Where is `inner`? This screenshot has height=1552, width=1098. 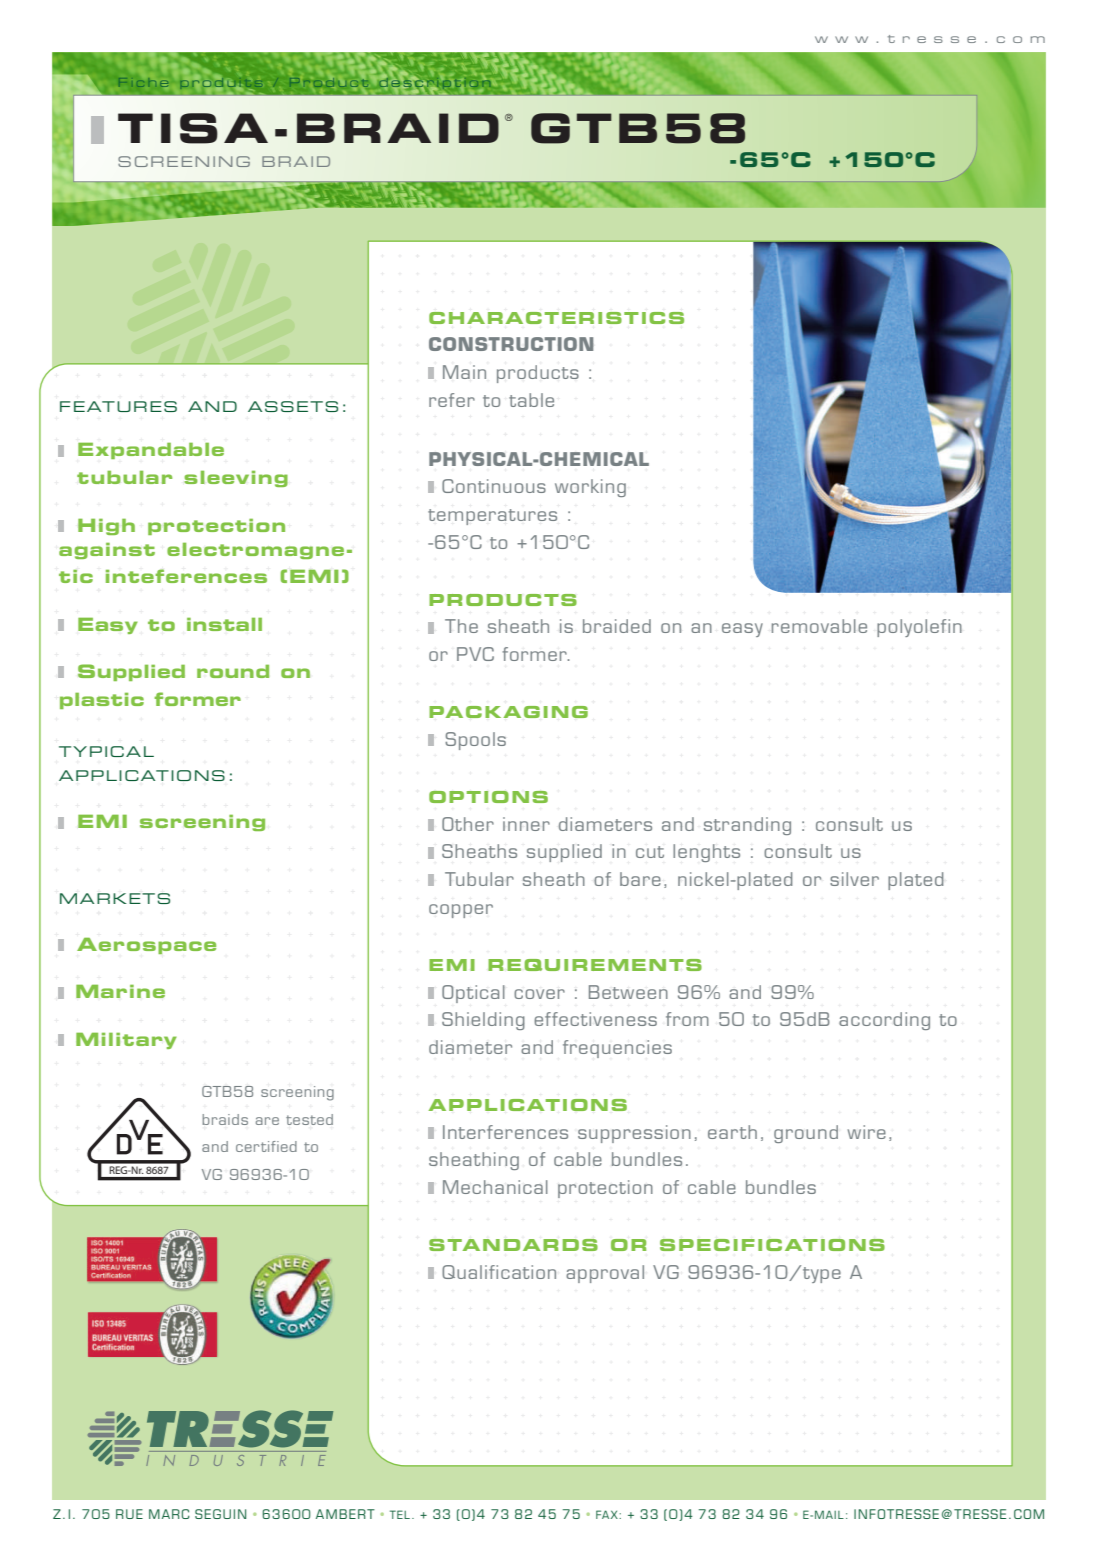 inner is located at coordinates (526, 824).
